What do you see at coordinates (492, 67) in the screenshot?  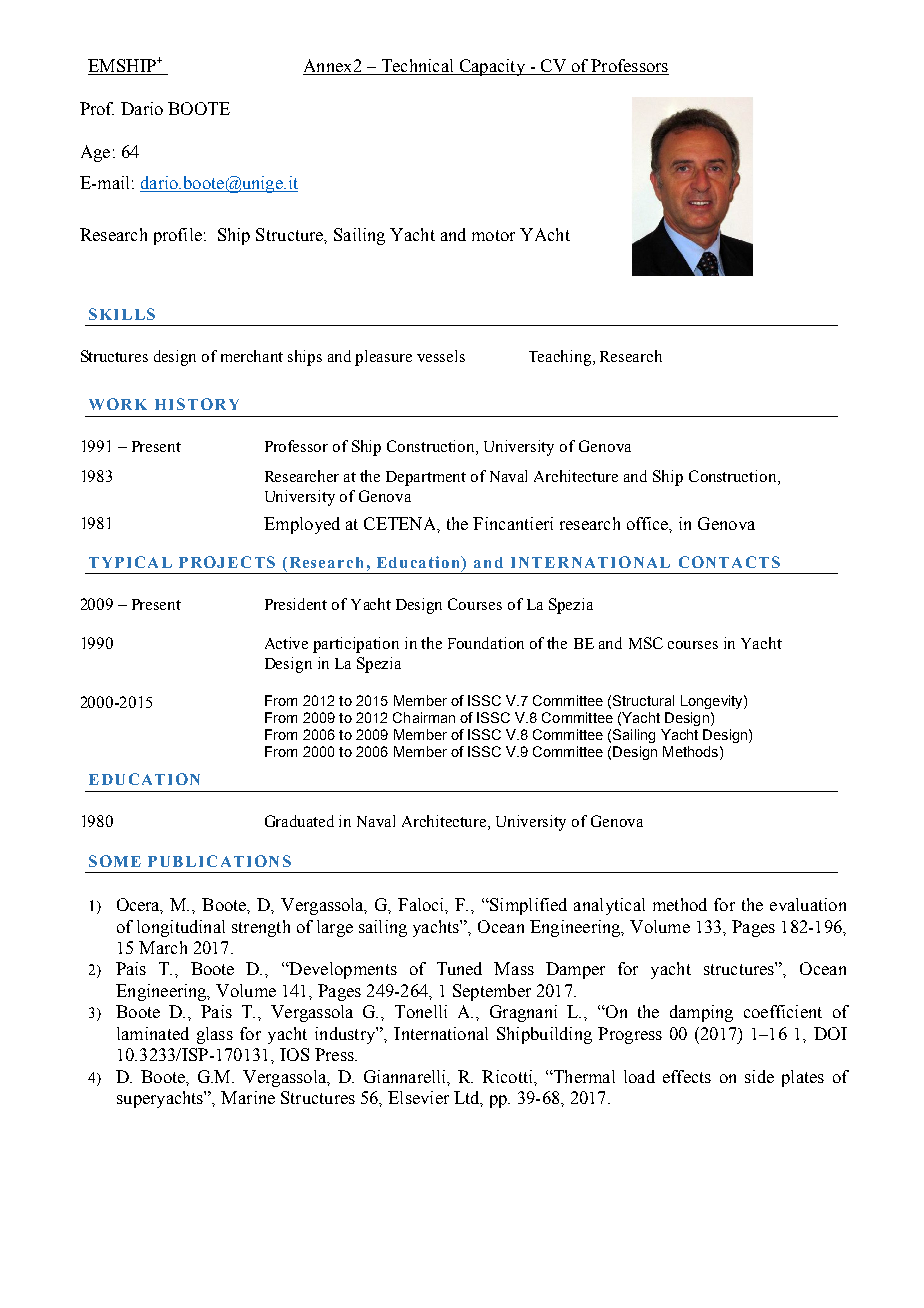 I see `Capacity` at bounding box center [492, 67].
